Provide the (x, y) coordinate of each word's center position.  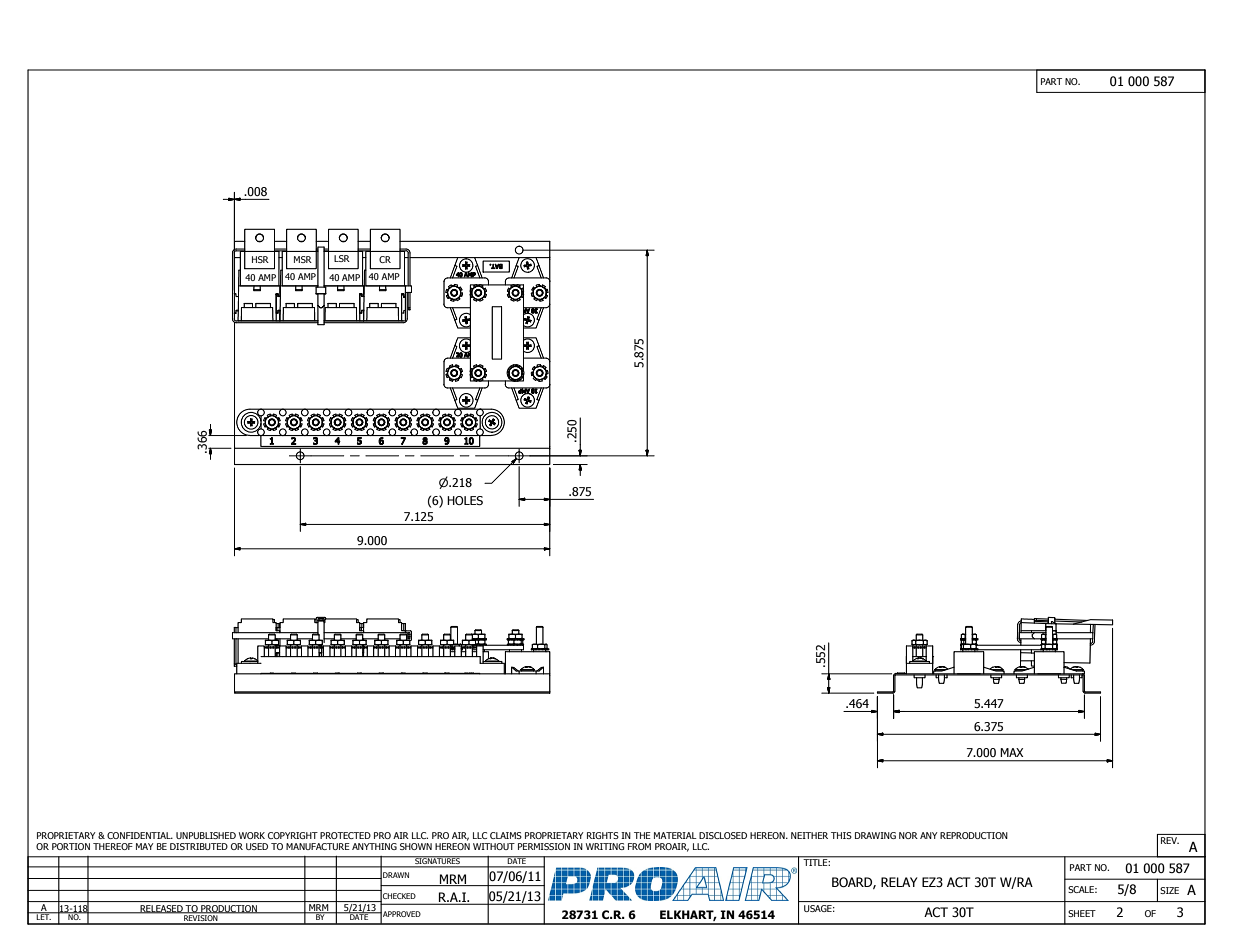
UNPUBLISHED (206, 835)
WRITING (605, 846)
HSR (260, 259)
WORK (252, 835)
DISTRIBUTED (199, 846)
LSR (342, 258)
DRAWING (875, 835)
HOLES (465, 500)
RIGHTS (603, 835)
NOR (908, 835)
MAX (1012, 752)
